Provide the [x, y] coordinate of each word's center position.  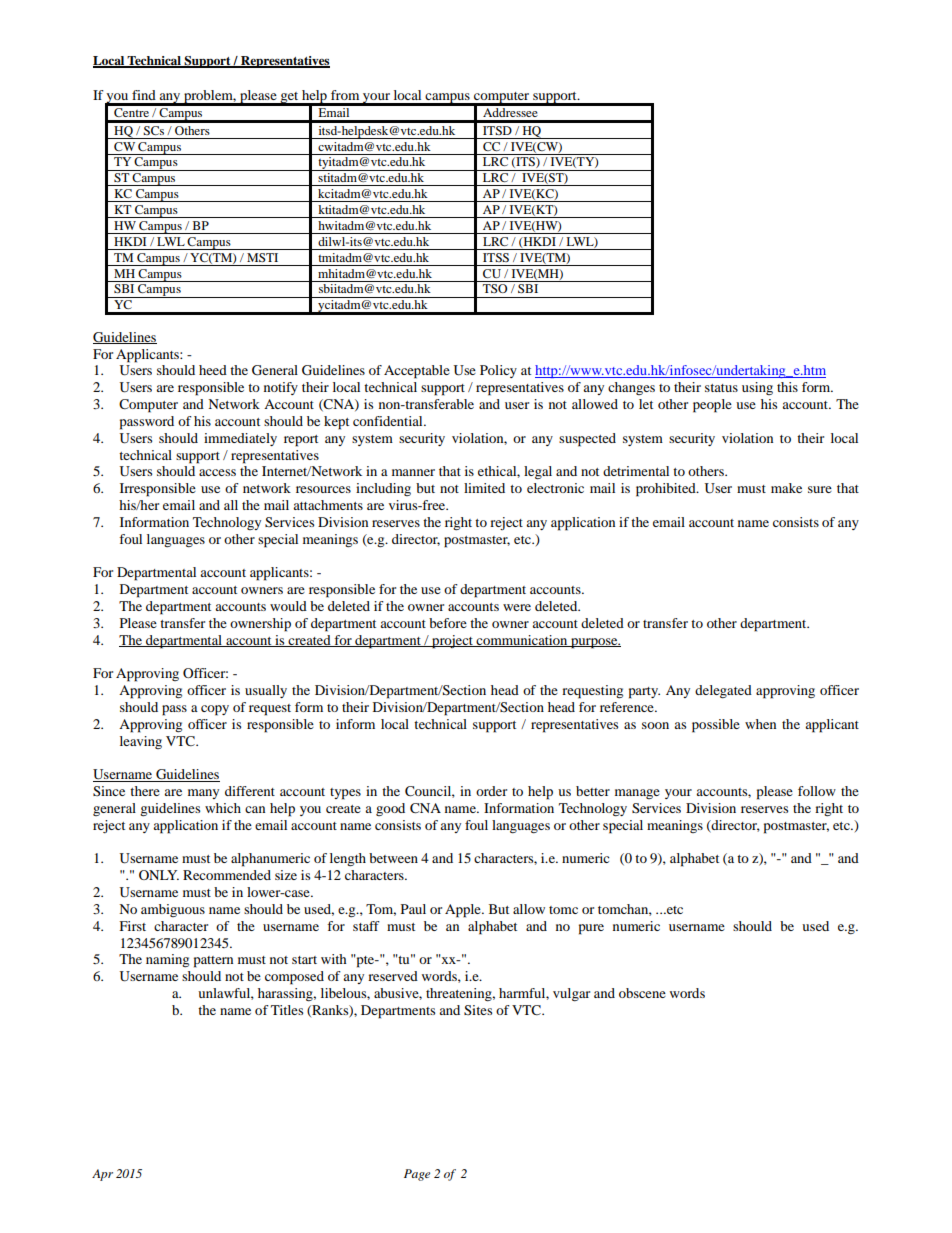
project [452, 642]
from [345, 95]
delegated [723, 691]
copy [215, 710]
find [144, 95]
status [721, 388]
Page [417, 1175]
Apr [102, 1175]
